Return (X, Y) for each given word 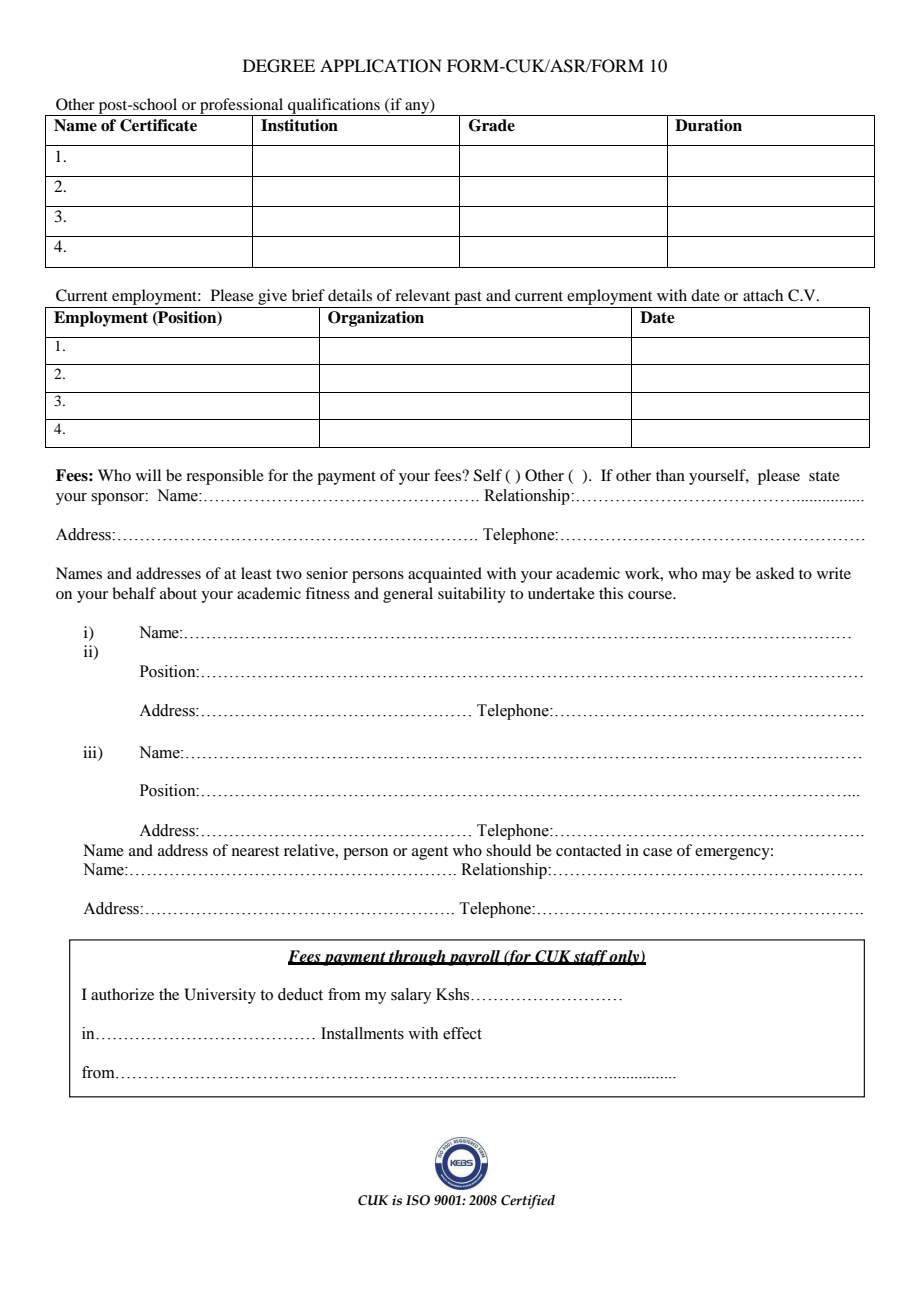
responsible (225, 477)
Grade (492, 125)
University (220, 996)
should (508, 850)
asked (775, 573)
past (468, 298)
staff (590, 958)
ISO (418, 1200)
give (272, 297)
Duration (708, 125)
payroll (475, 958)
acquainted (445, 575)
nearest (255, 851)
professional (242, 107)
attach (763, 295)
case (657, 852)
